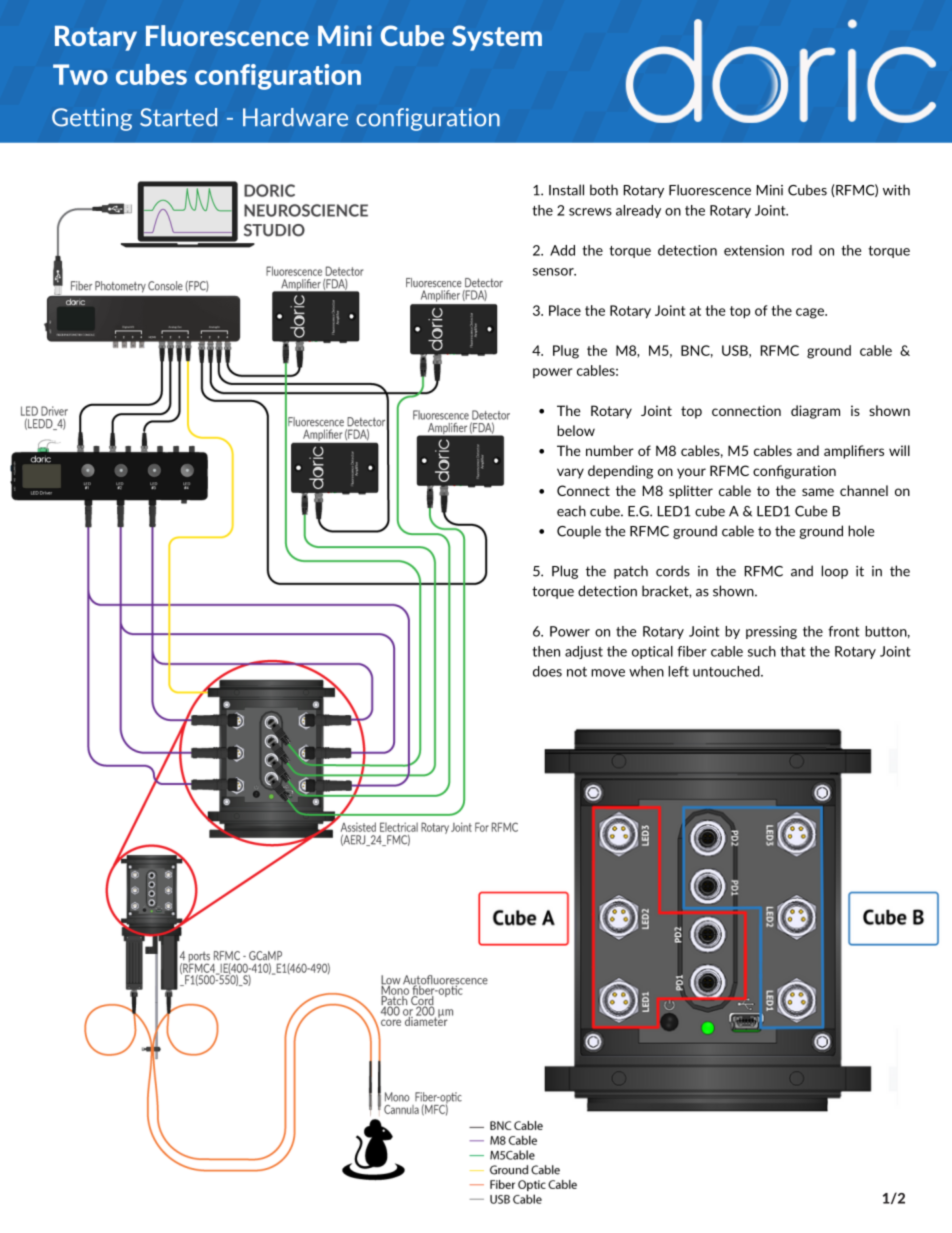  What do you see at coordinates (818, 492) in the screenshot?
I see `same` at bounding box center [818, 492].
